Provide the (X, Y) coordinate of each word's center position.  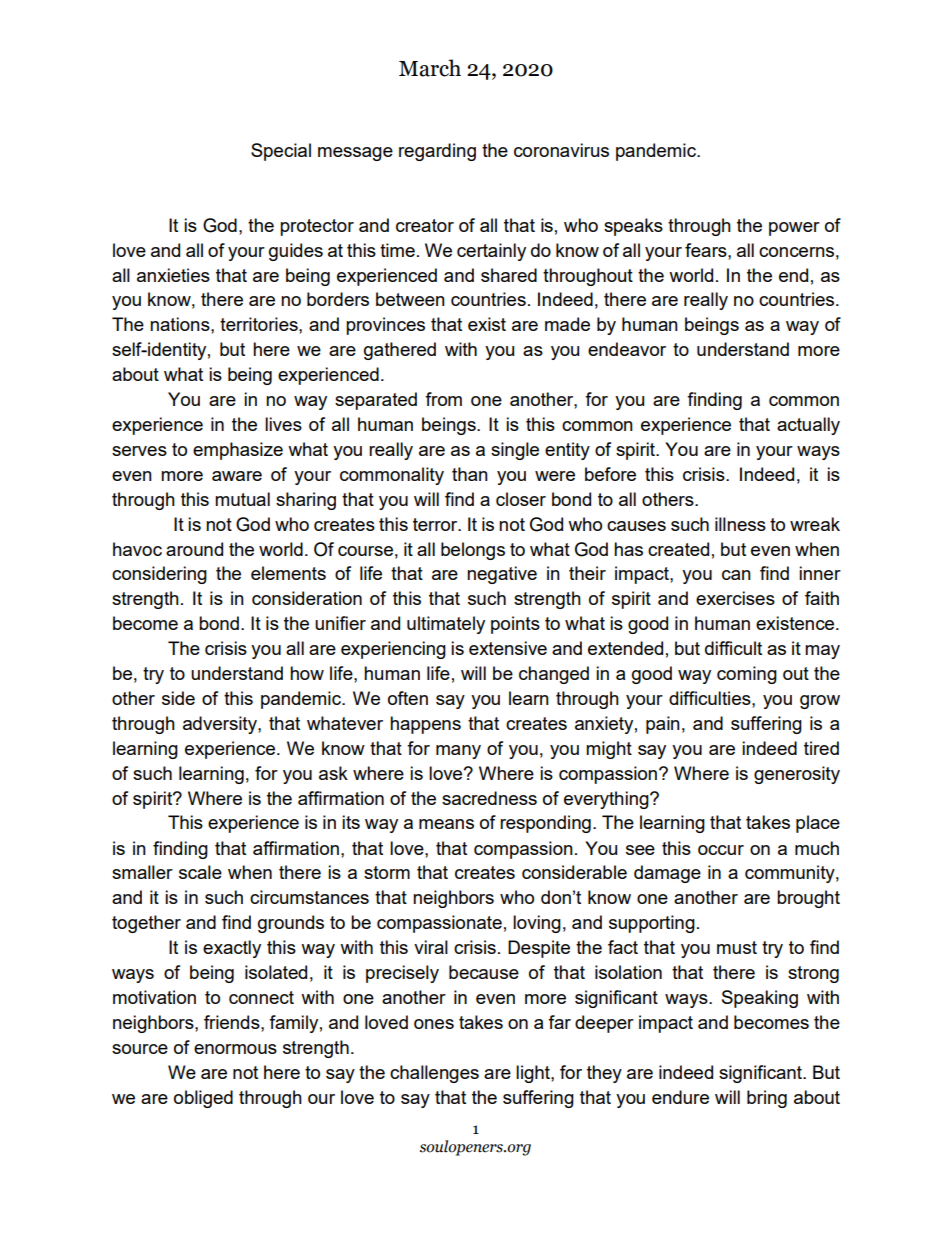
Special (281, 152)
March (430, 68)
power (794, 229)
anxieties (173, 275)
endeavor (627, 349)
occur (721, 850)
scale (200, 872)
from (443, 399)
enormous (235, 1049)
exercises (735, 598)
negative (502, 575)
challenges (434, 1074)
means (446, 824)
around (194, 549)
